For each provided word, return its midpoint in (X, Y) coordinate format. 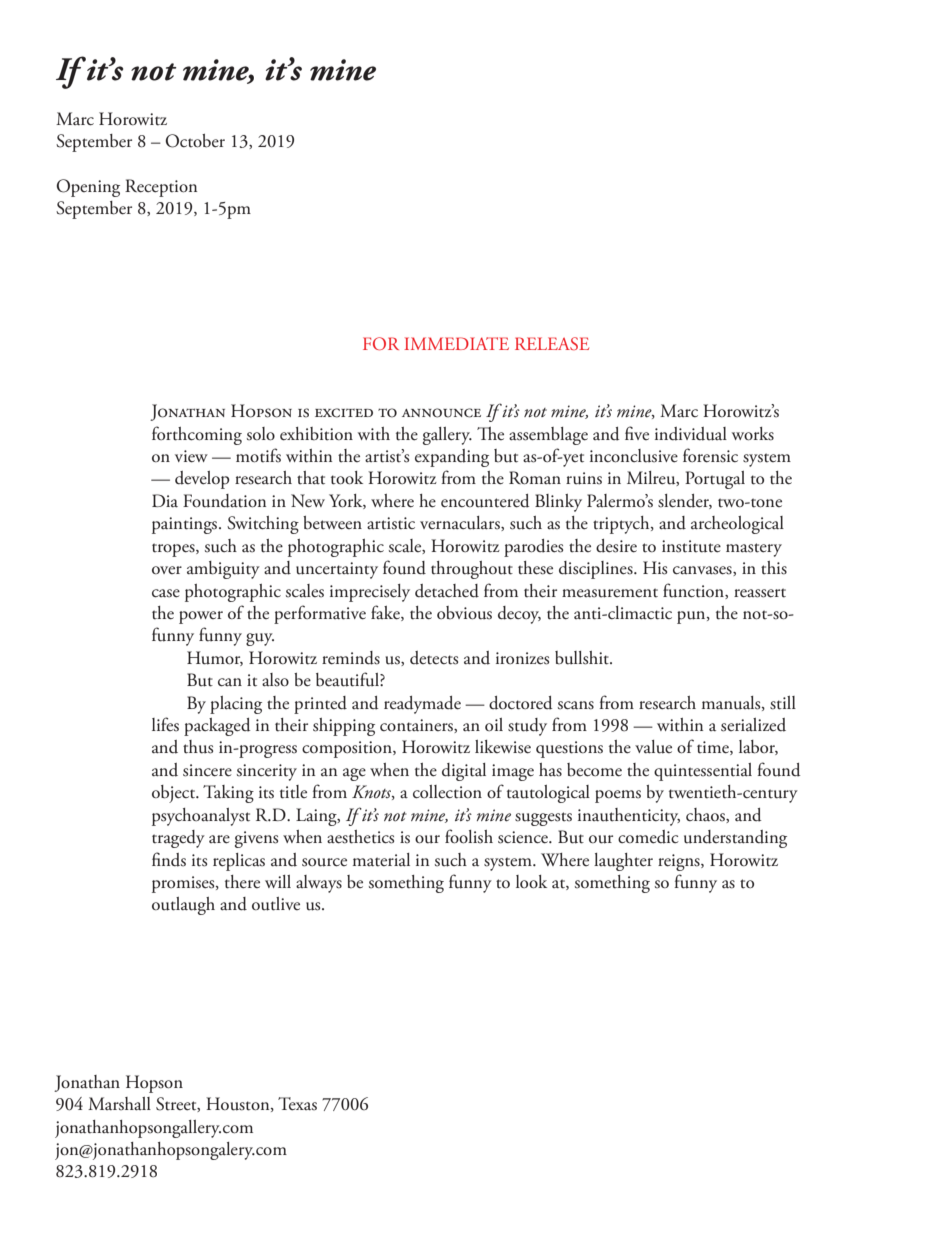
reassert (760, 593)
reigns (680, 862)
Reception (161, 188)
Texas (297, 1104)
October (195, 141)
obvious (464, 613)
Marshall (119, 1104)
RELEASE (552, 343)
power (201, 617)
